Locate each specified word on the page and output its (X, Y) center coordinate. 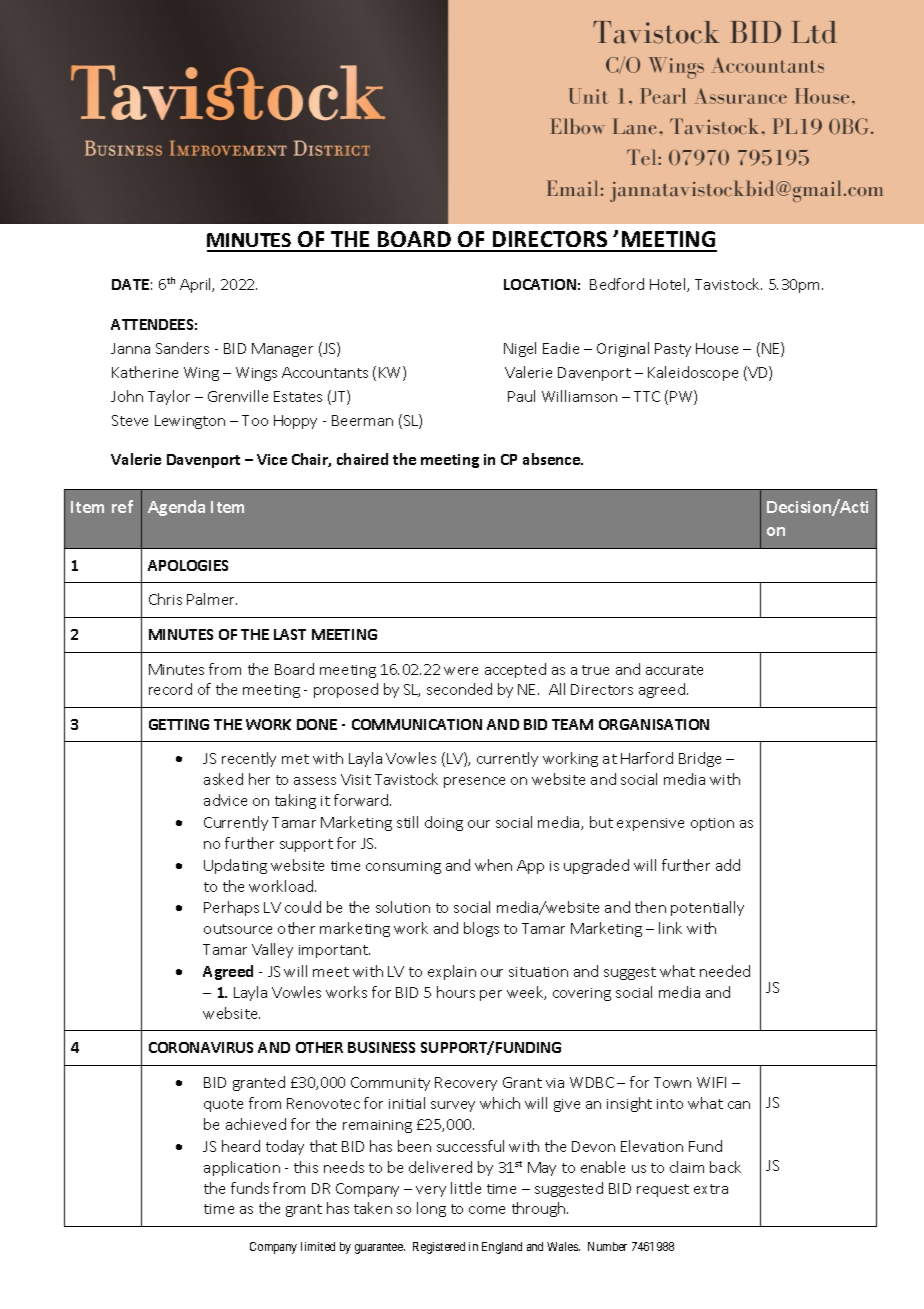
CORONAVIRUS (201, 1047)
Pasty (673, 350)
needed (725, 971)
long (431, 1209)
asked (223, 779)
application (242, 1168)
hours (456, 992)
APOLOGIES (188, 565)
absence (552, 459)
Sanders (182, 348)
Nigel (520, 349)
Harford (647, 758)
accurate (674, 670)
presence (474, 782)
